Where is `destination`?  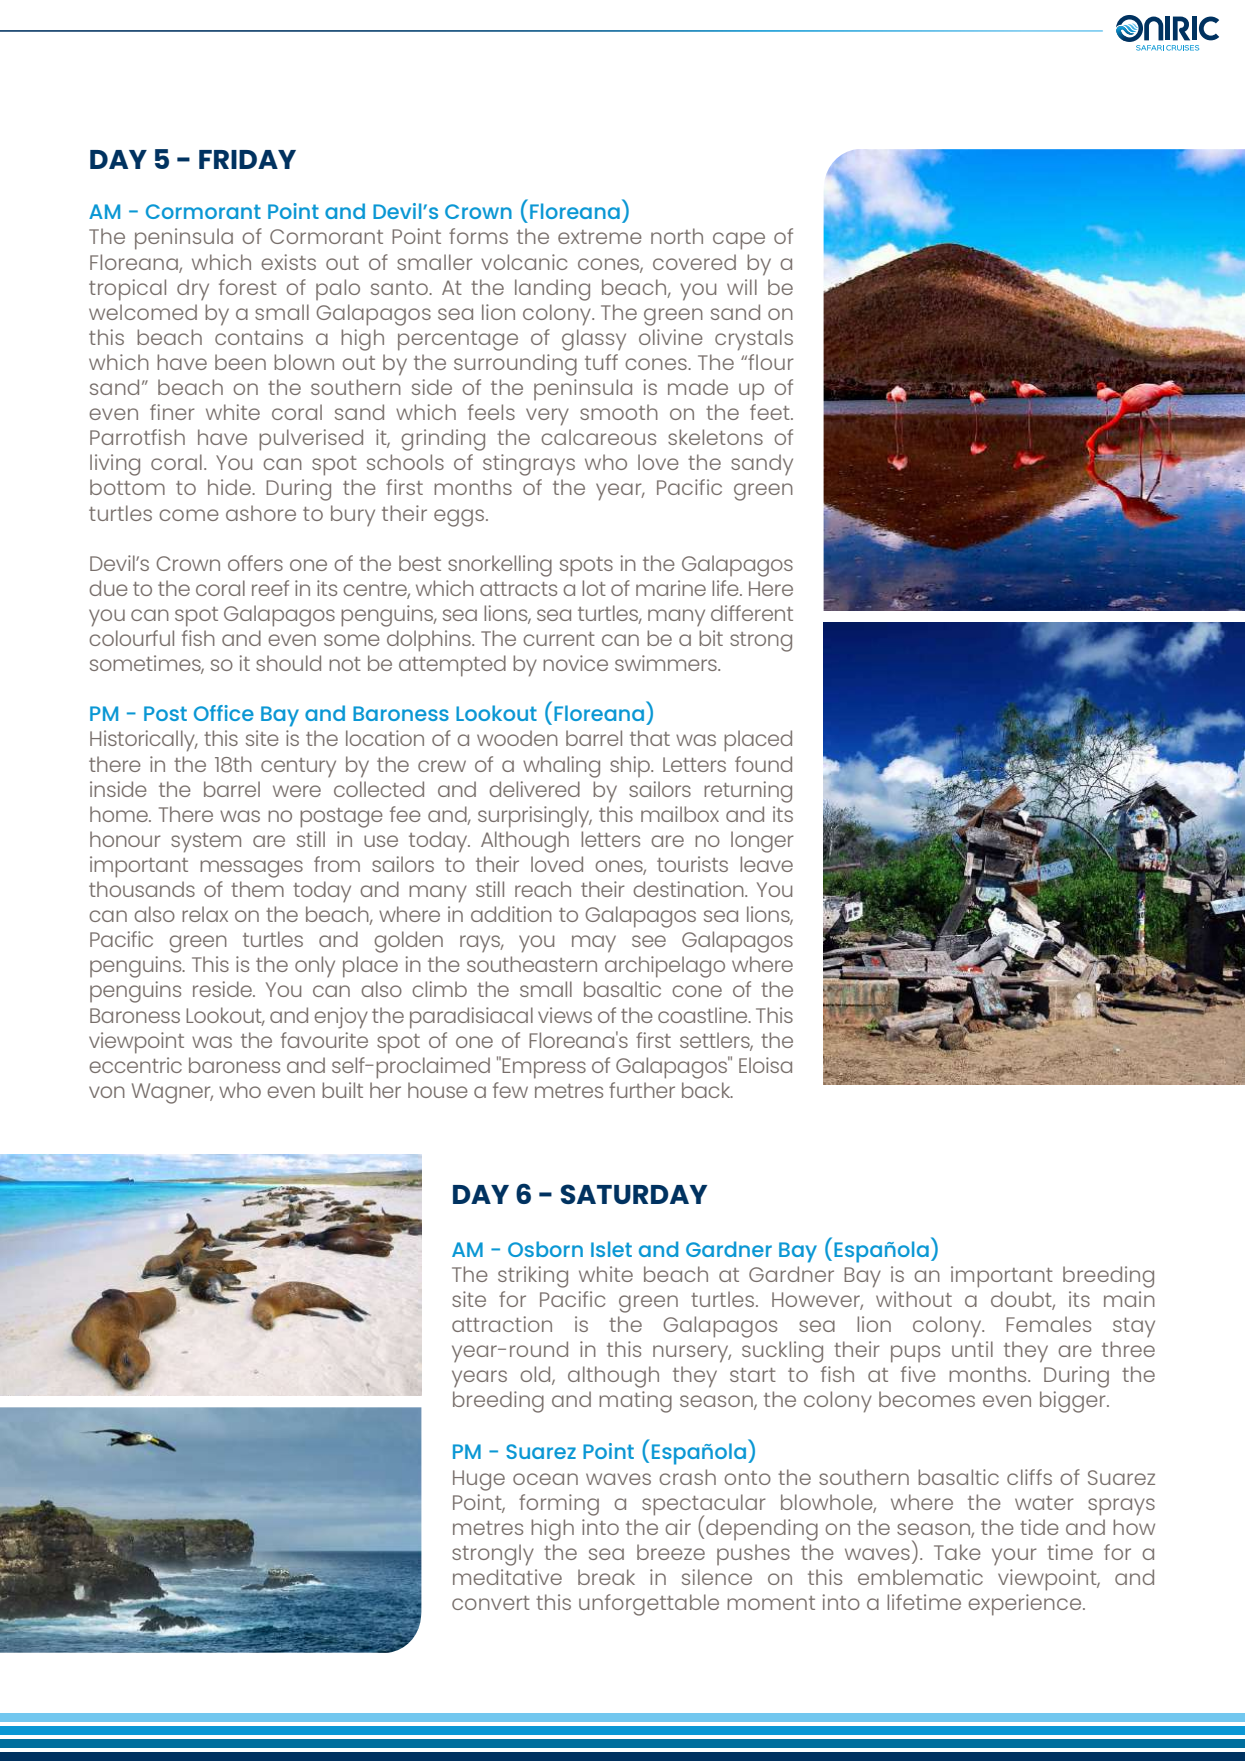
destination is located at coordinates (689, 889).
